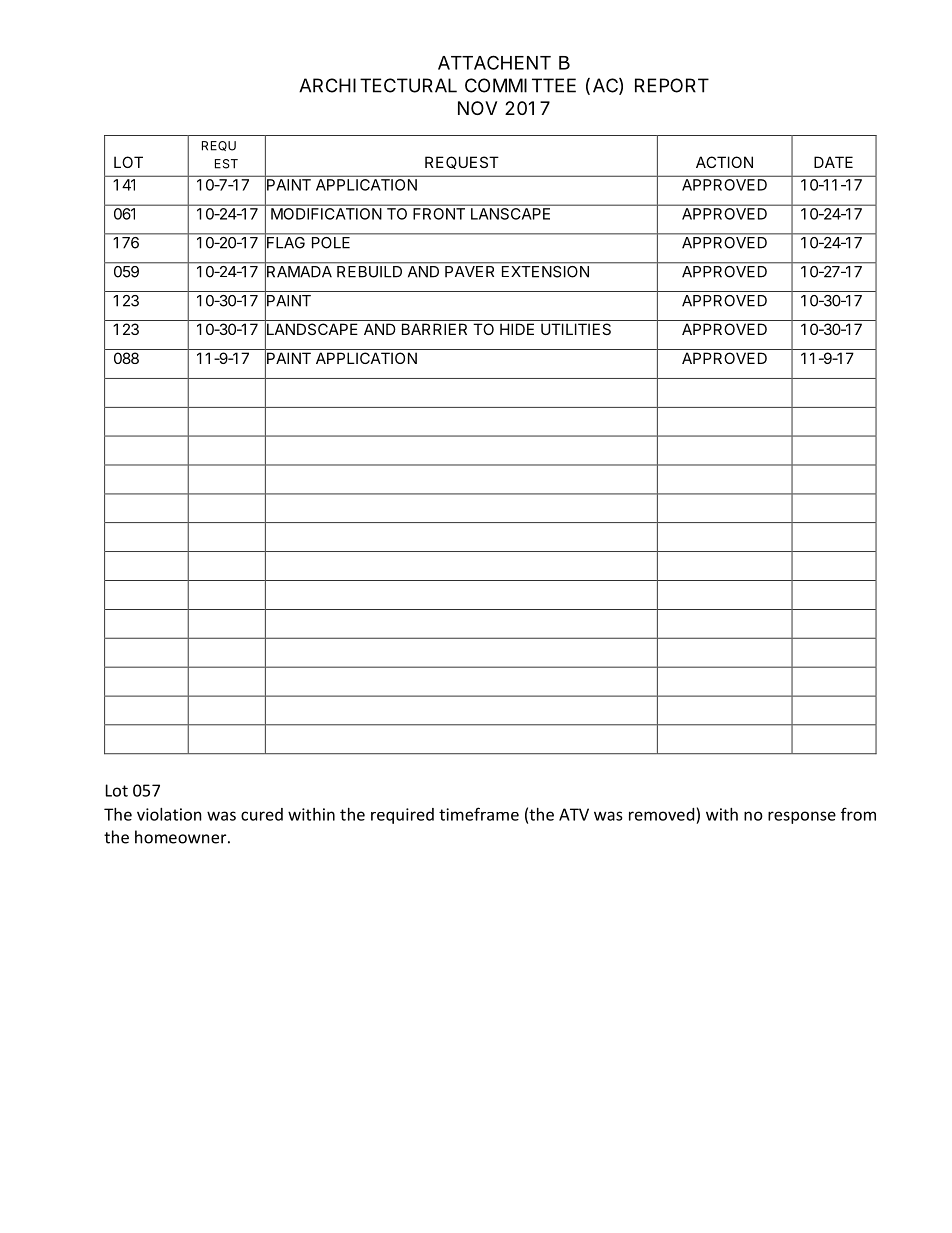 The width and height of the screenshot is (952, 1233). Describe the element at coordinates (858, 814) in the screenshot. I see `from` at that location.
